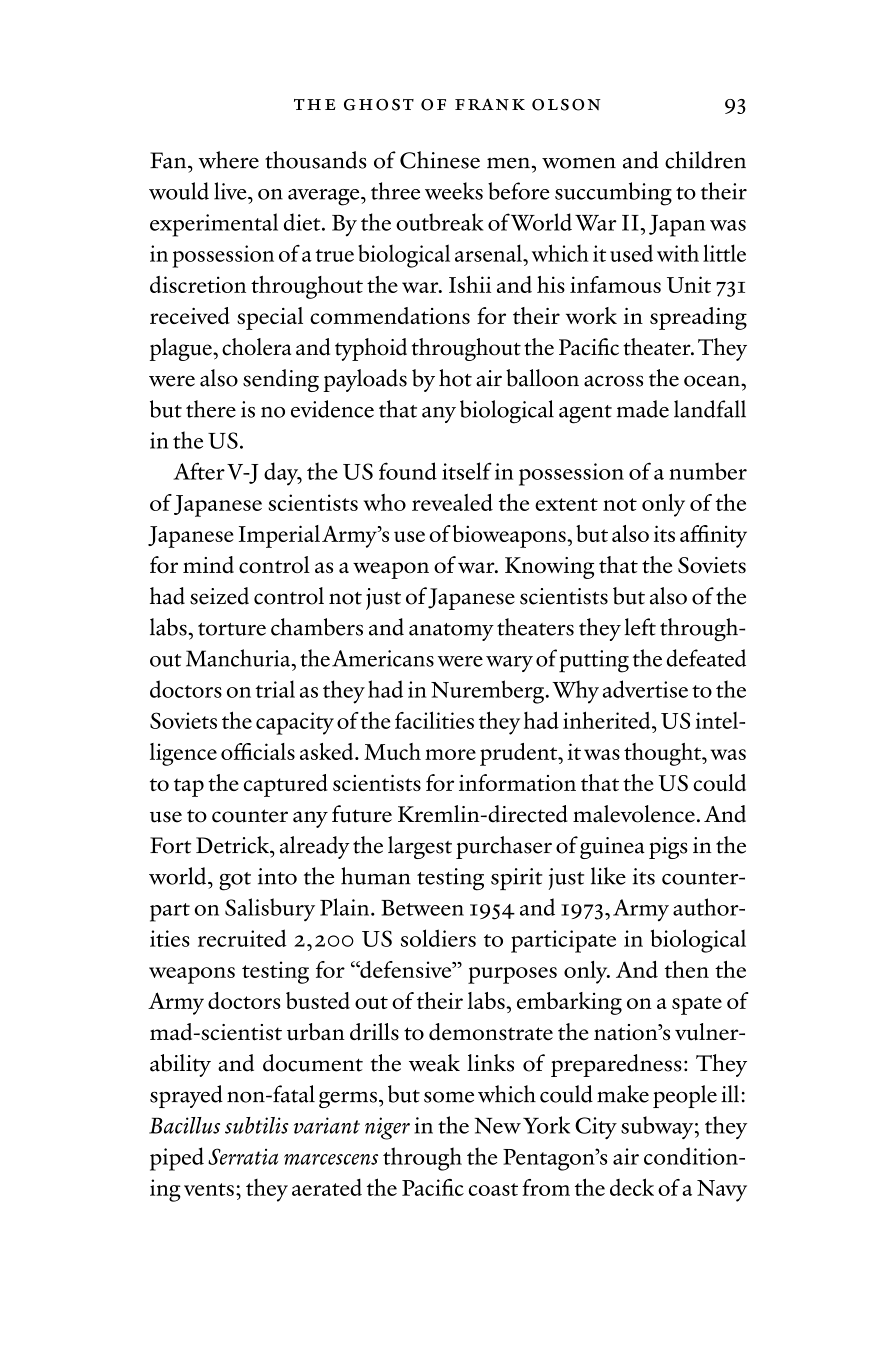  What do you see at coordinates (708, 471) in the image?
I see `number` at bounding box center [708, 471].
